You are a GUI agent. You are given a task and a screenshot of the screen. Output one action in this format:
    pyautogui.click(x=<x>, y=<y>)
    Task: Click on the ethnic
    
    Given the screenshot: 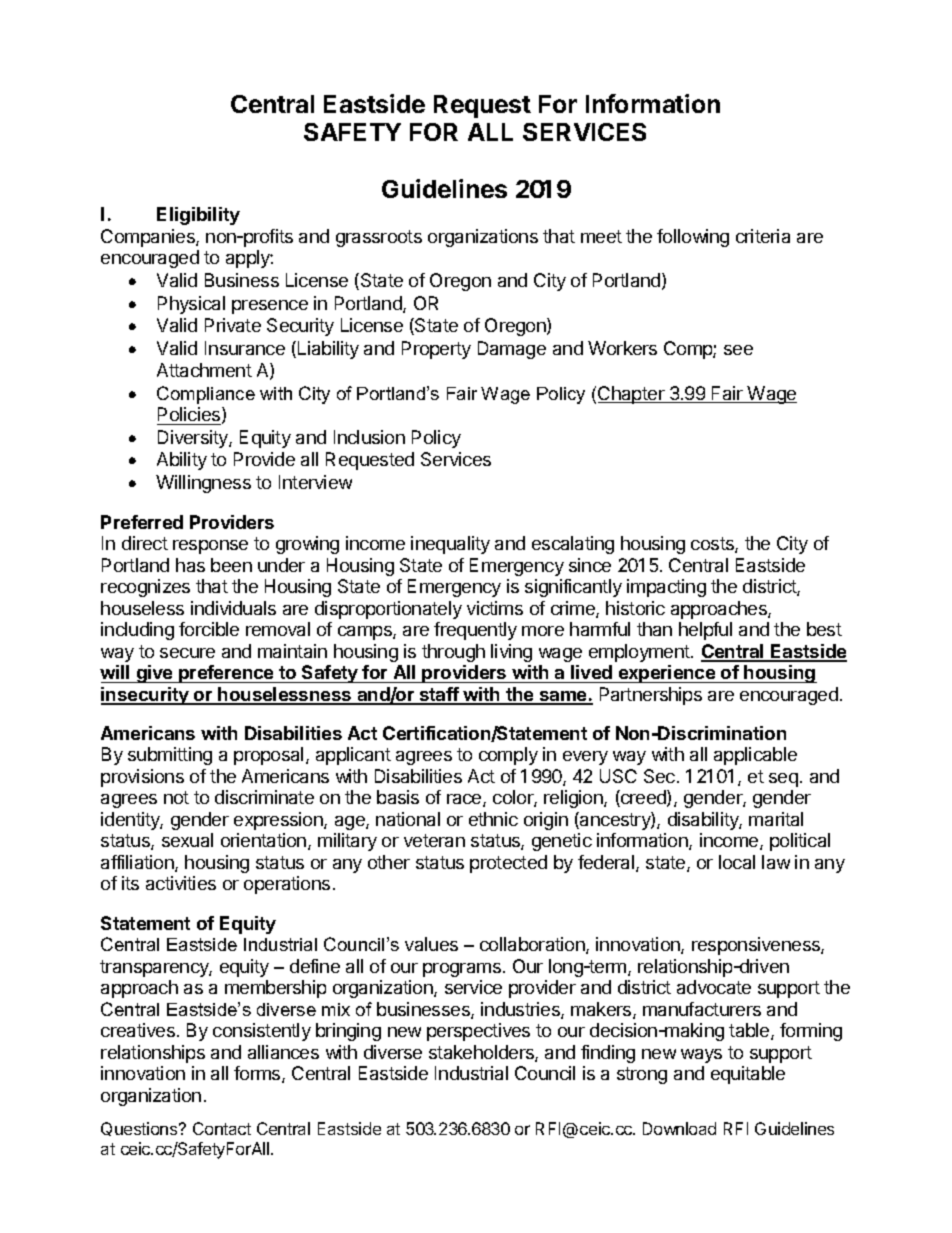 What is the action you would take?
    pyautogui.click(x=493, y=819)
